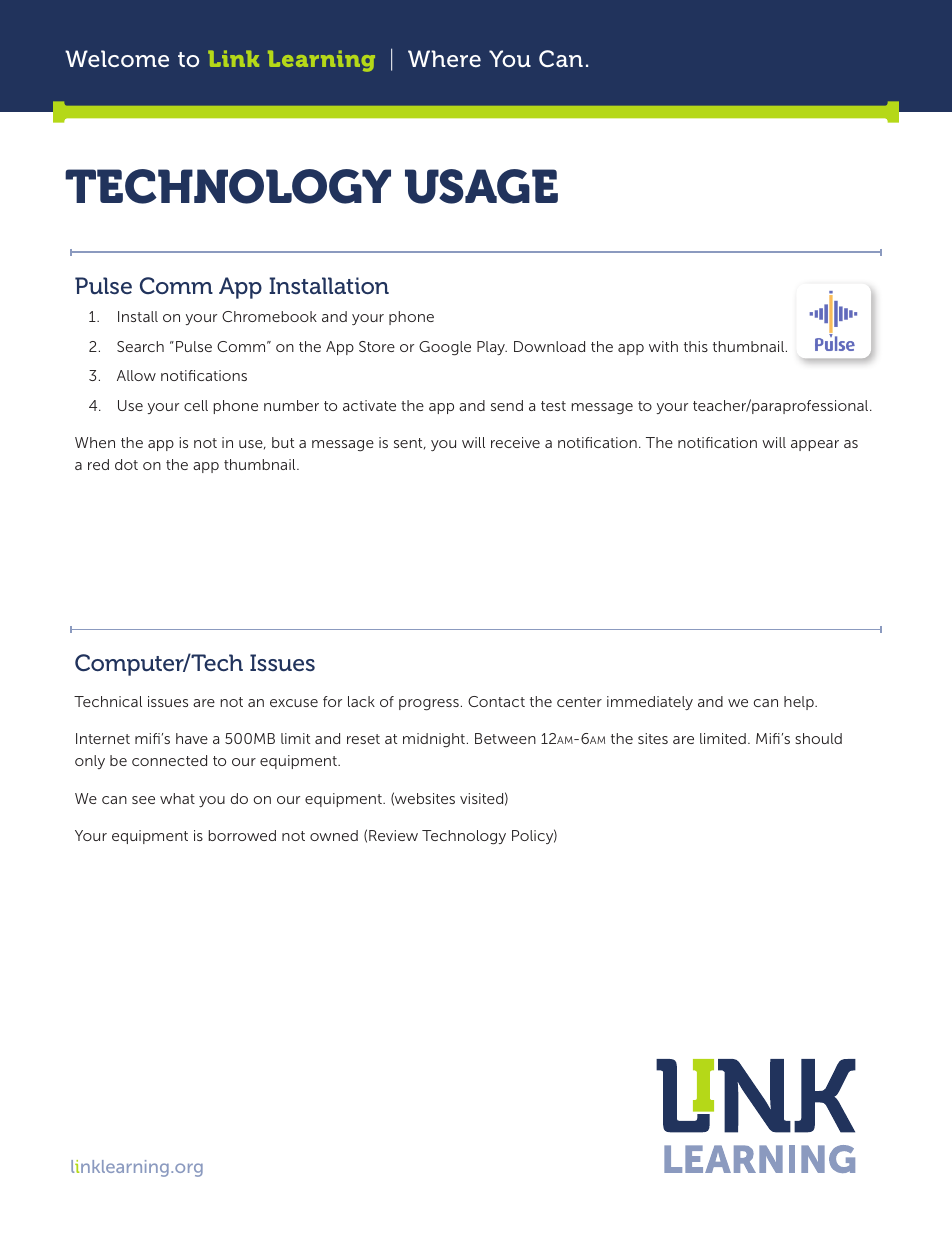 This screenshot has height=1233, width=952. Describe the element at coordinates (515, 442) in the screenshot. I see `receive` at that location.
